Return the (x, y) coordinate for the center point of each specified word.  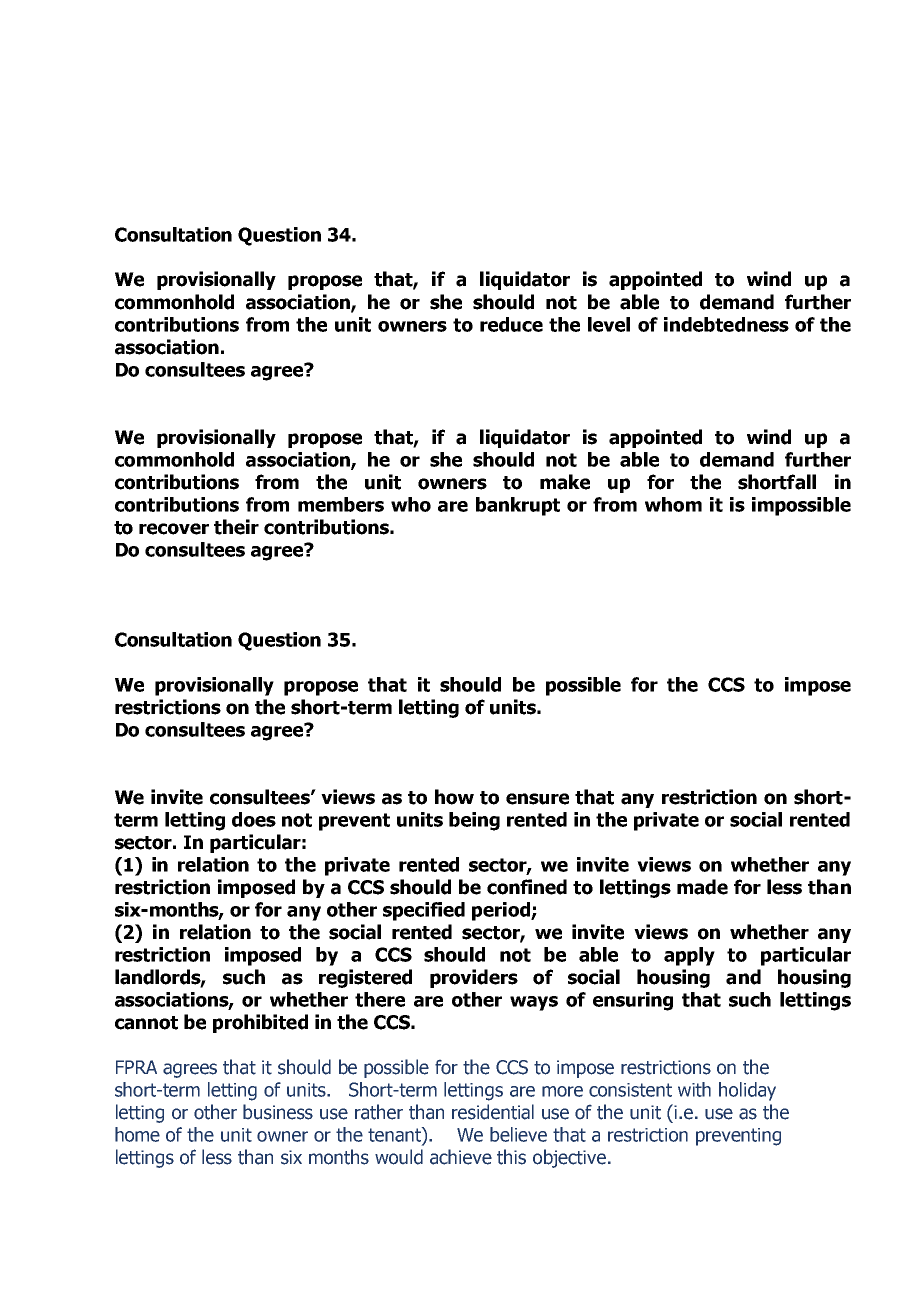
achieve (461, 1157)
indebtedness (726, 324)
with (694, 1089)
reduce (511, 324)
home (137, 1134)
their (236, 527)
